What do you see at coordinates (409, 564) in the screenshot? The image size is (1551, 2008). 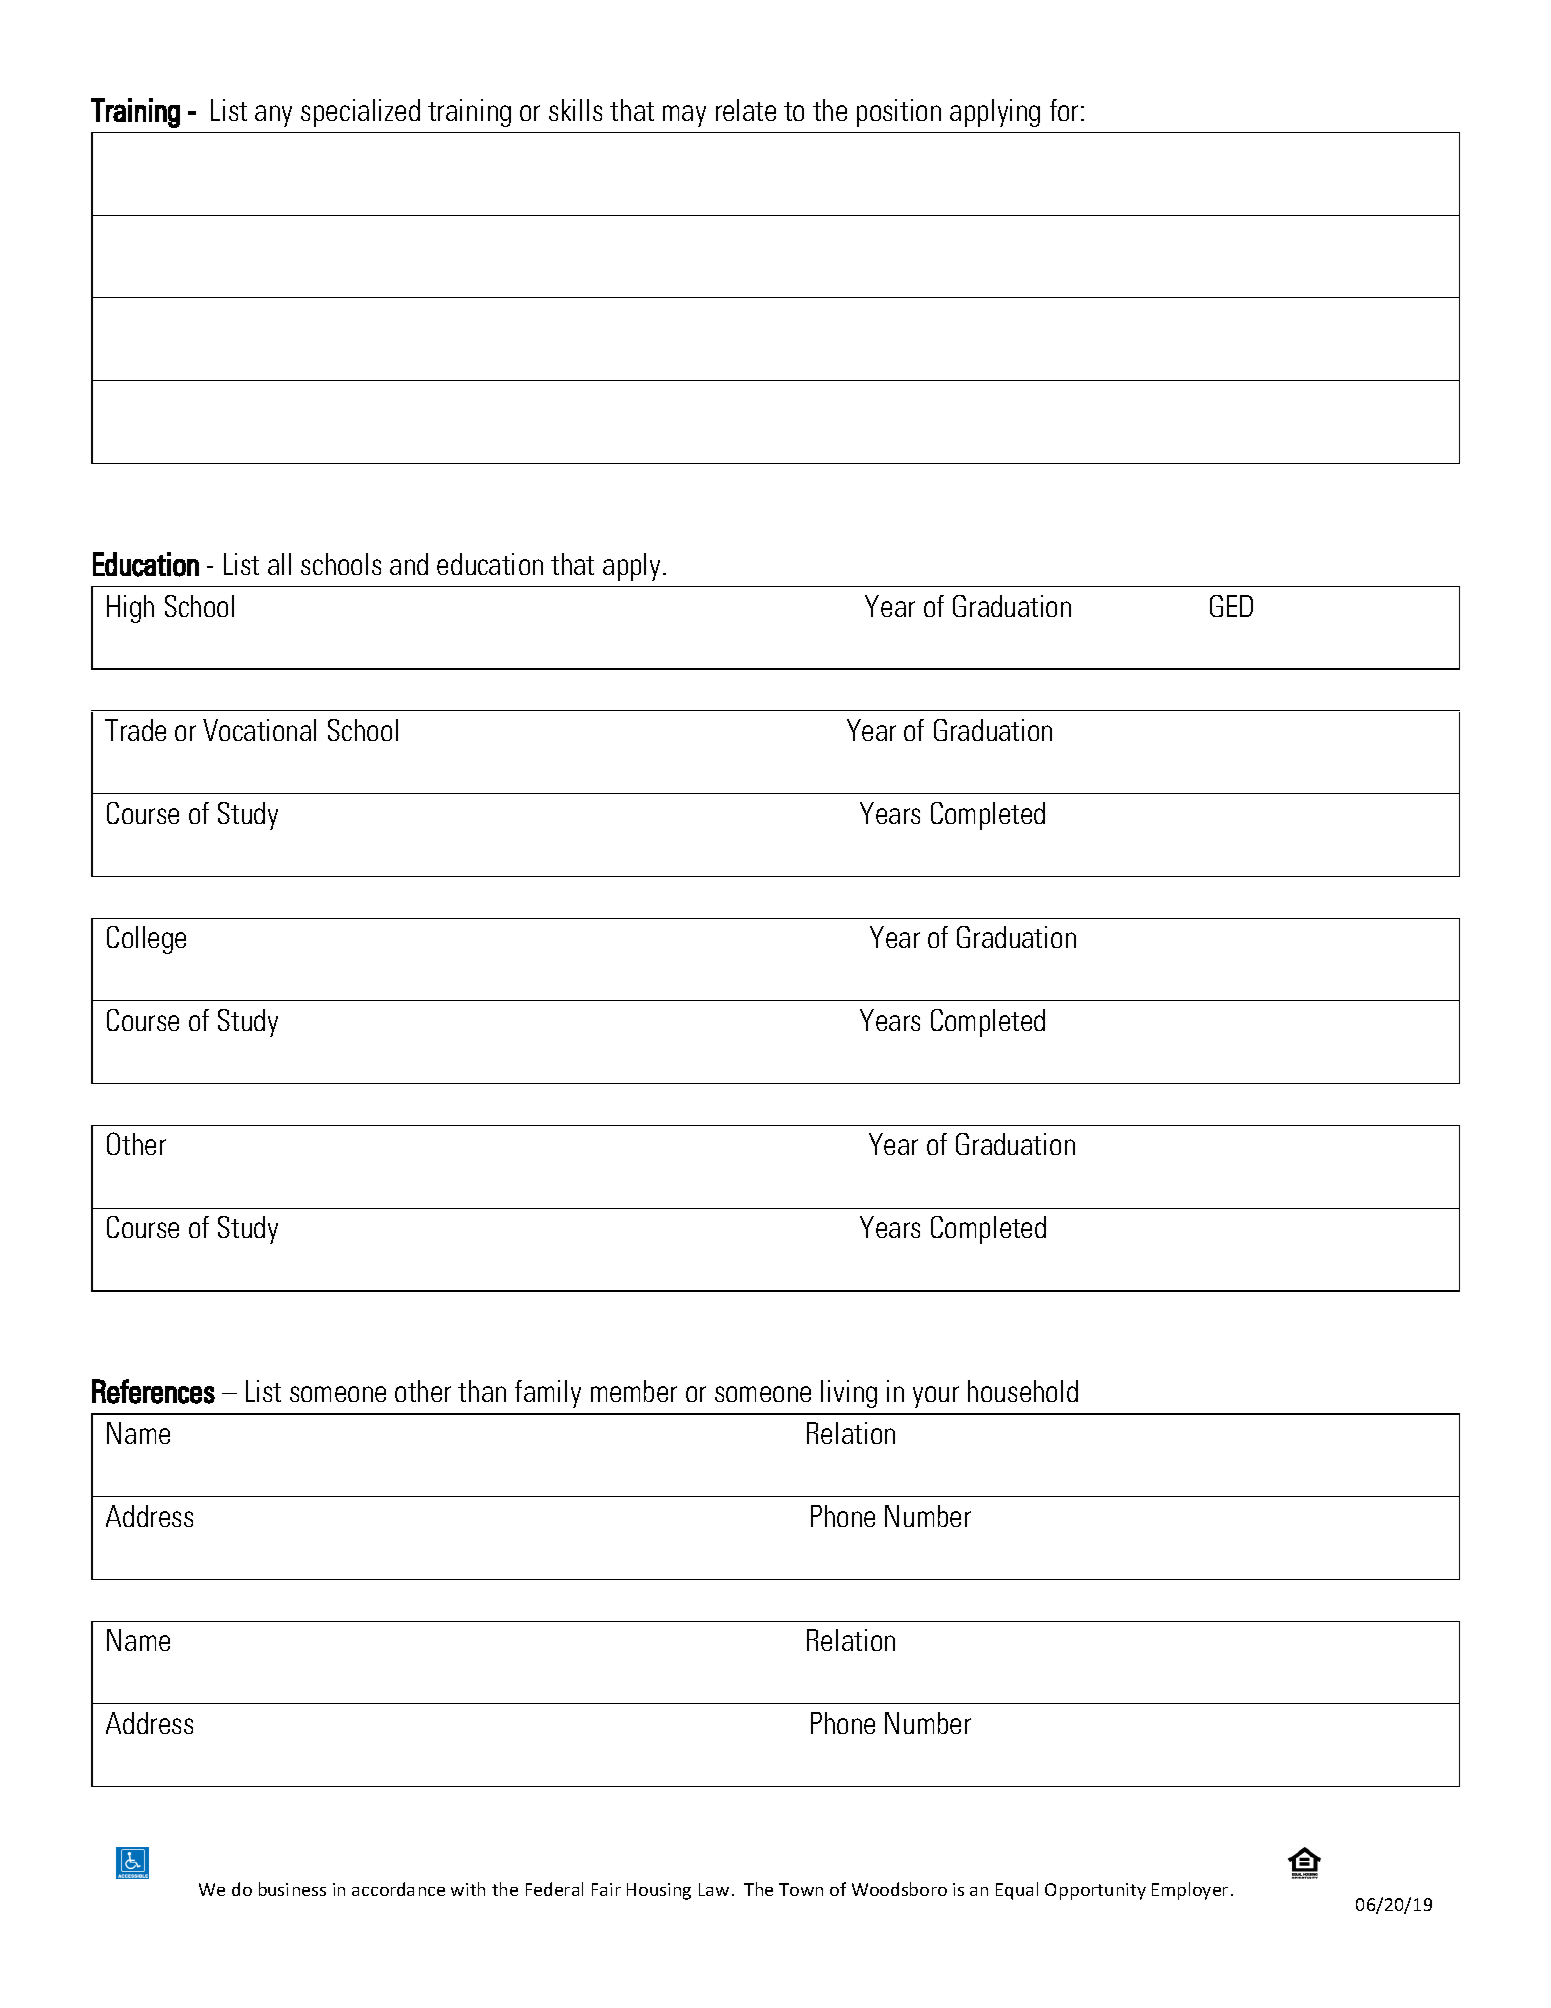 I see `and` at bounding box center [409, 564].
